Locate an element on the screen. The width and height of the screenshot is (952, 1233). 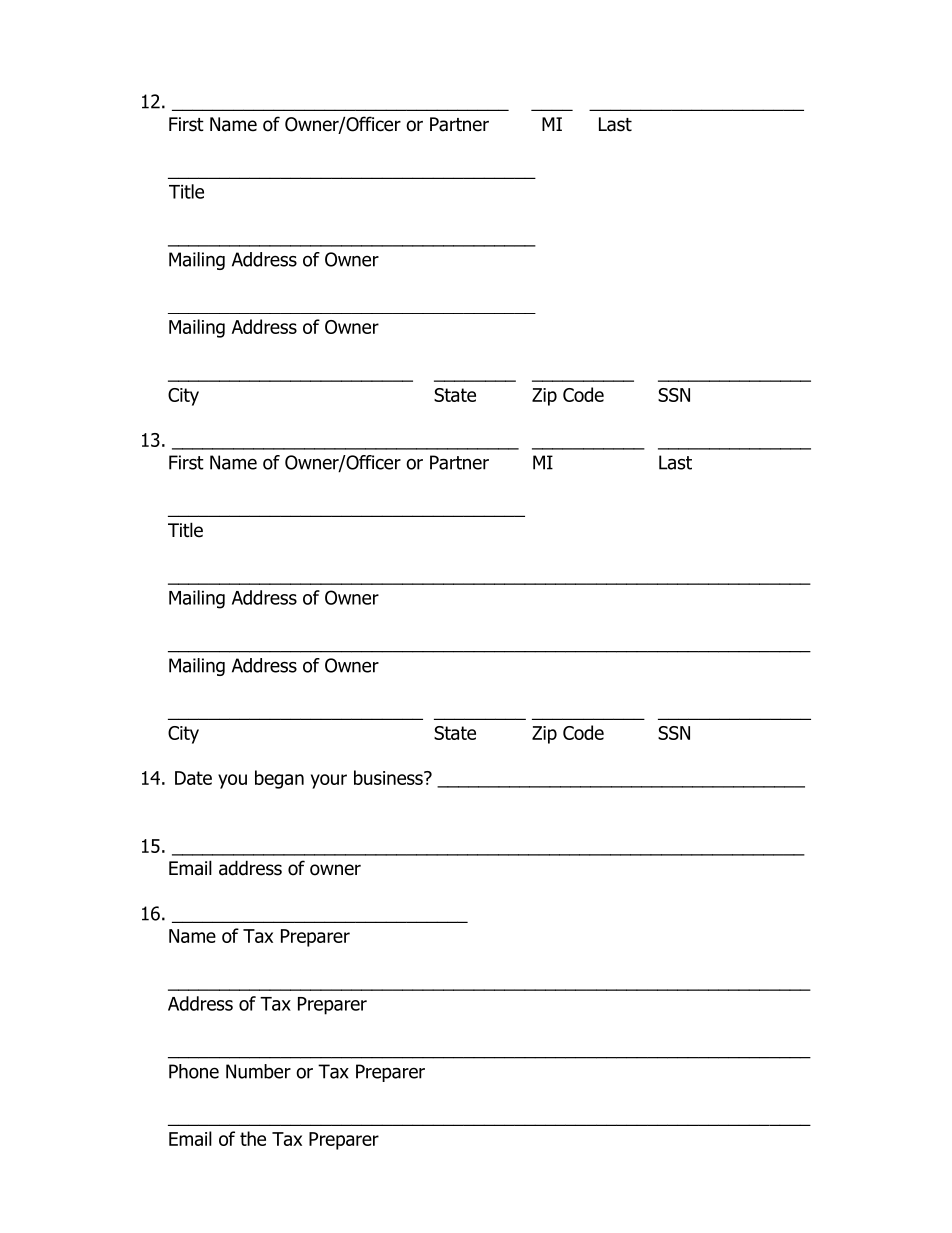
the is located at coordinates (253, 1138).
